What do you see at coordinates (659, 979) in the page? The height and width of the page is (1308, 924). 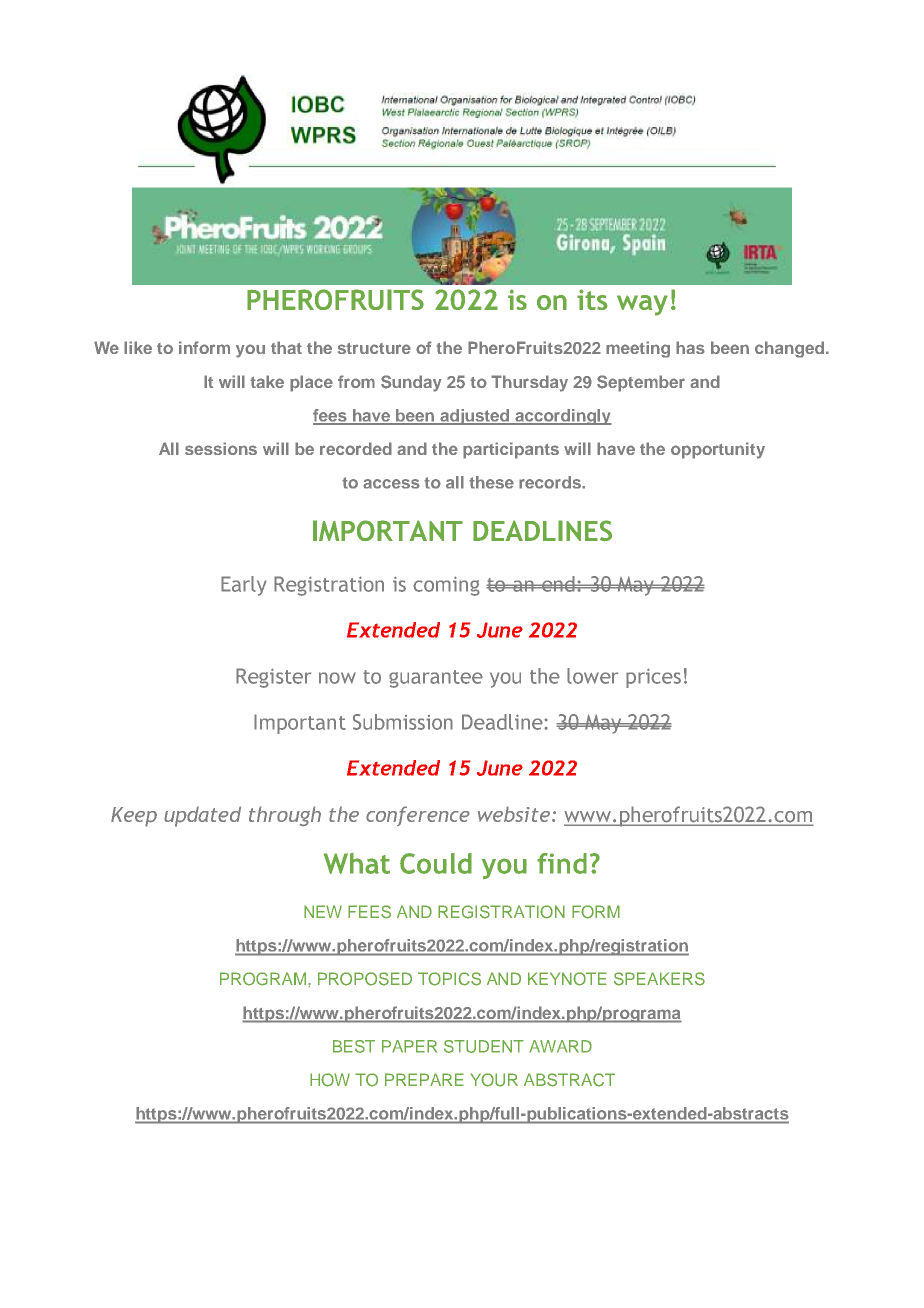 I see `SPEAKERS` at bounding box center [659, 979].
